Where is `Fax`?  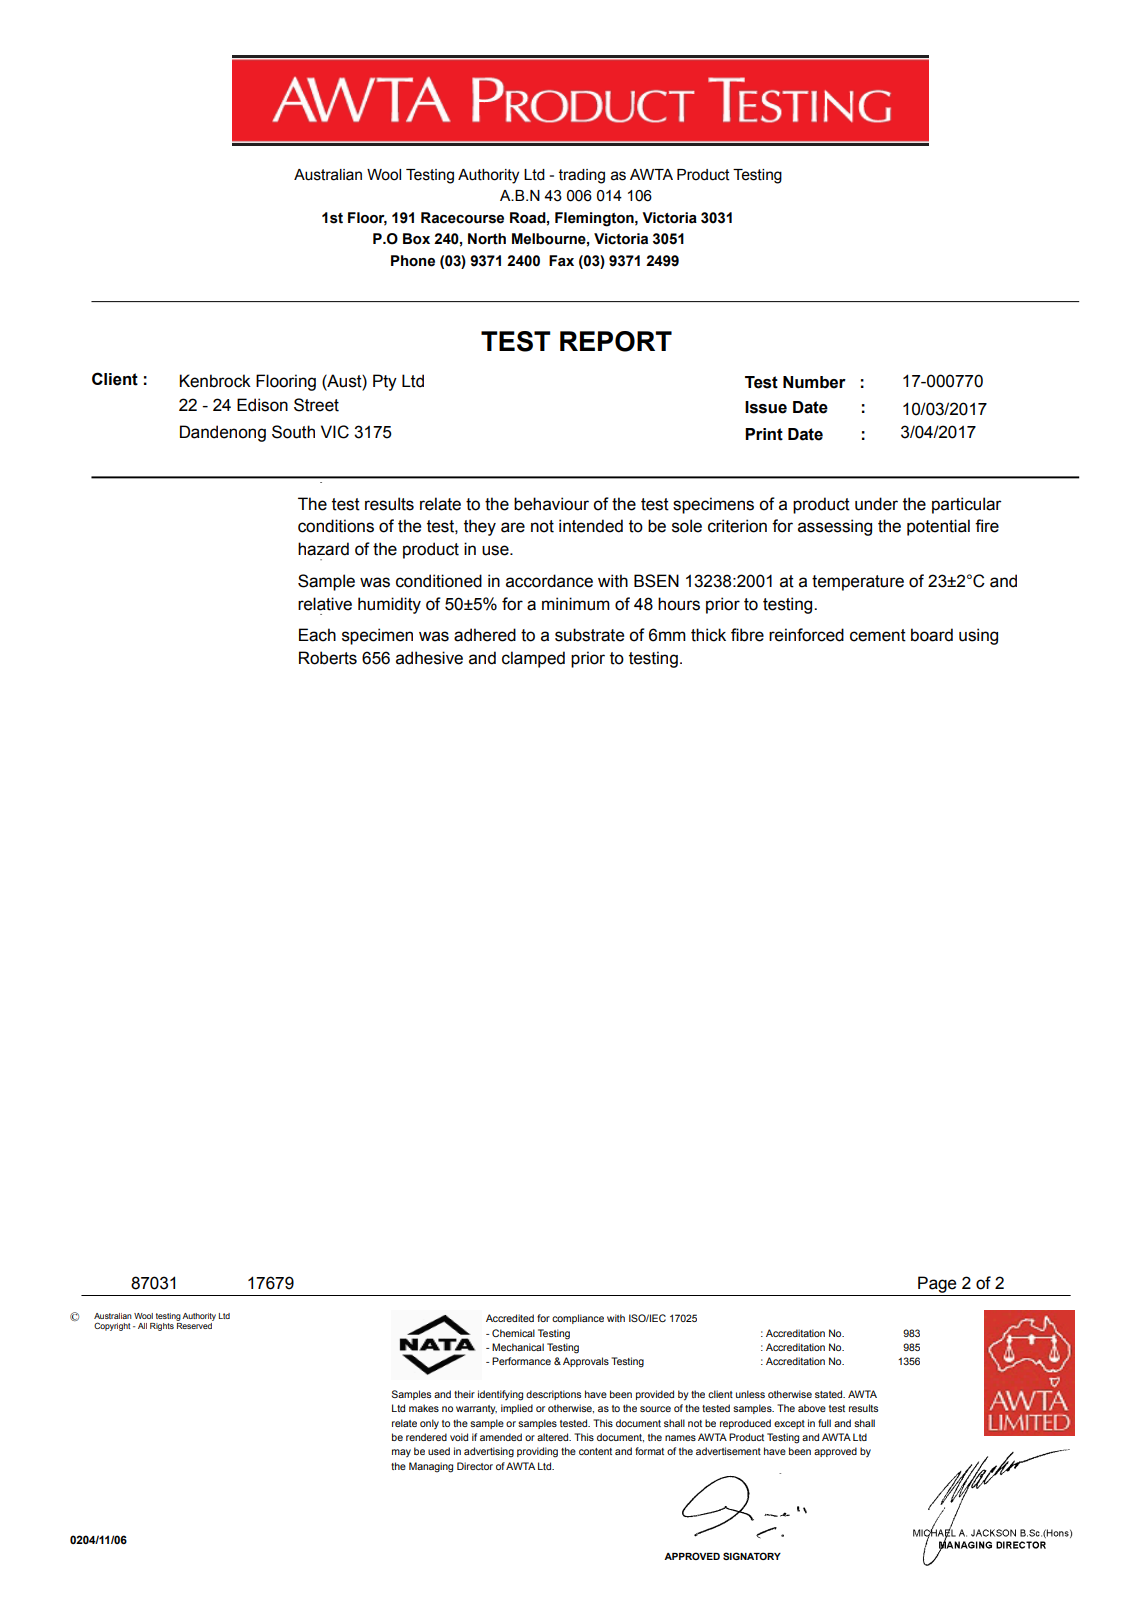
Fax is located at coordinates (561, 261).
